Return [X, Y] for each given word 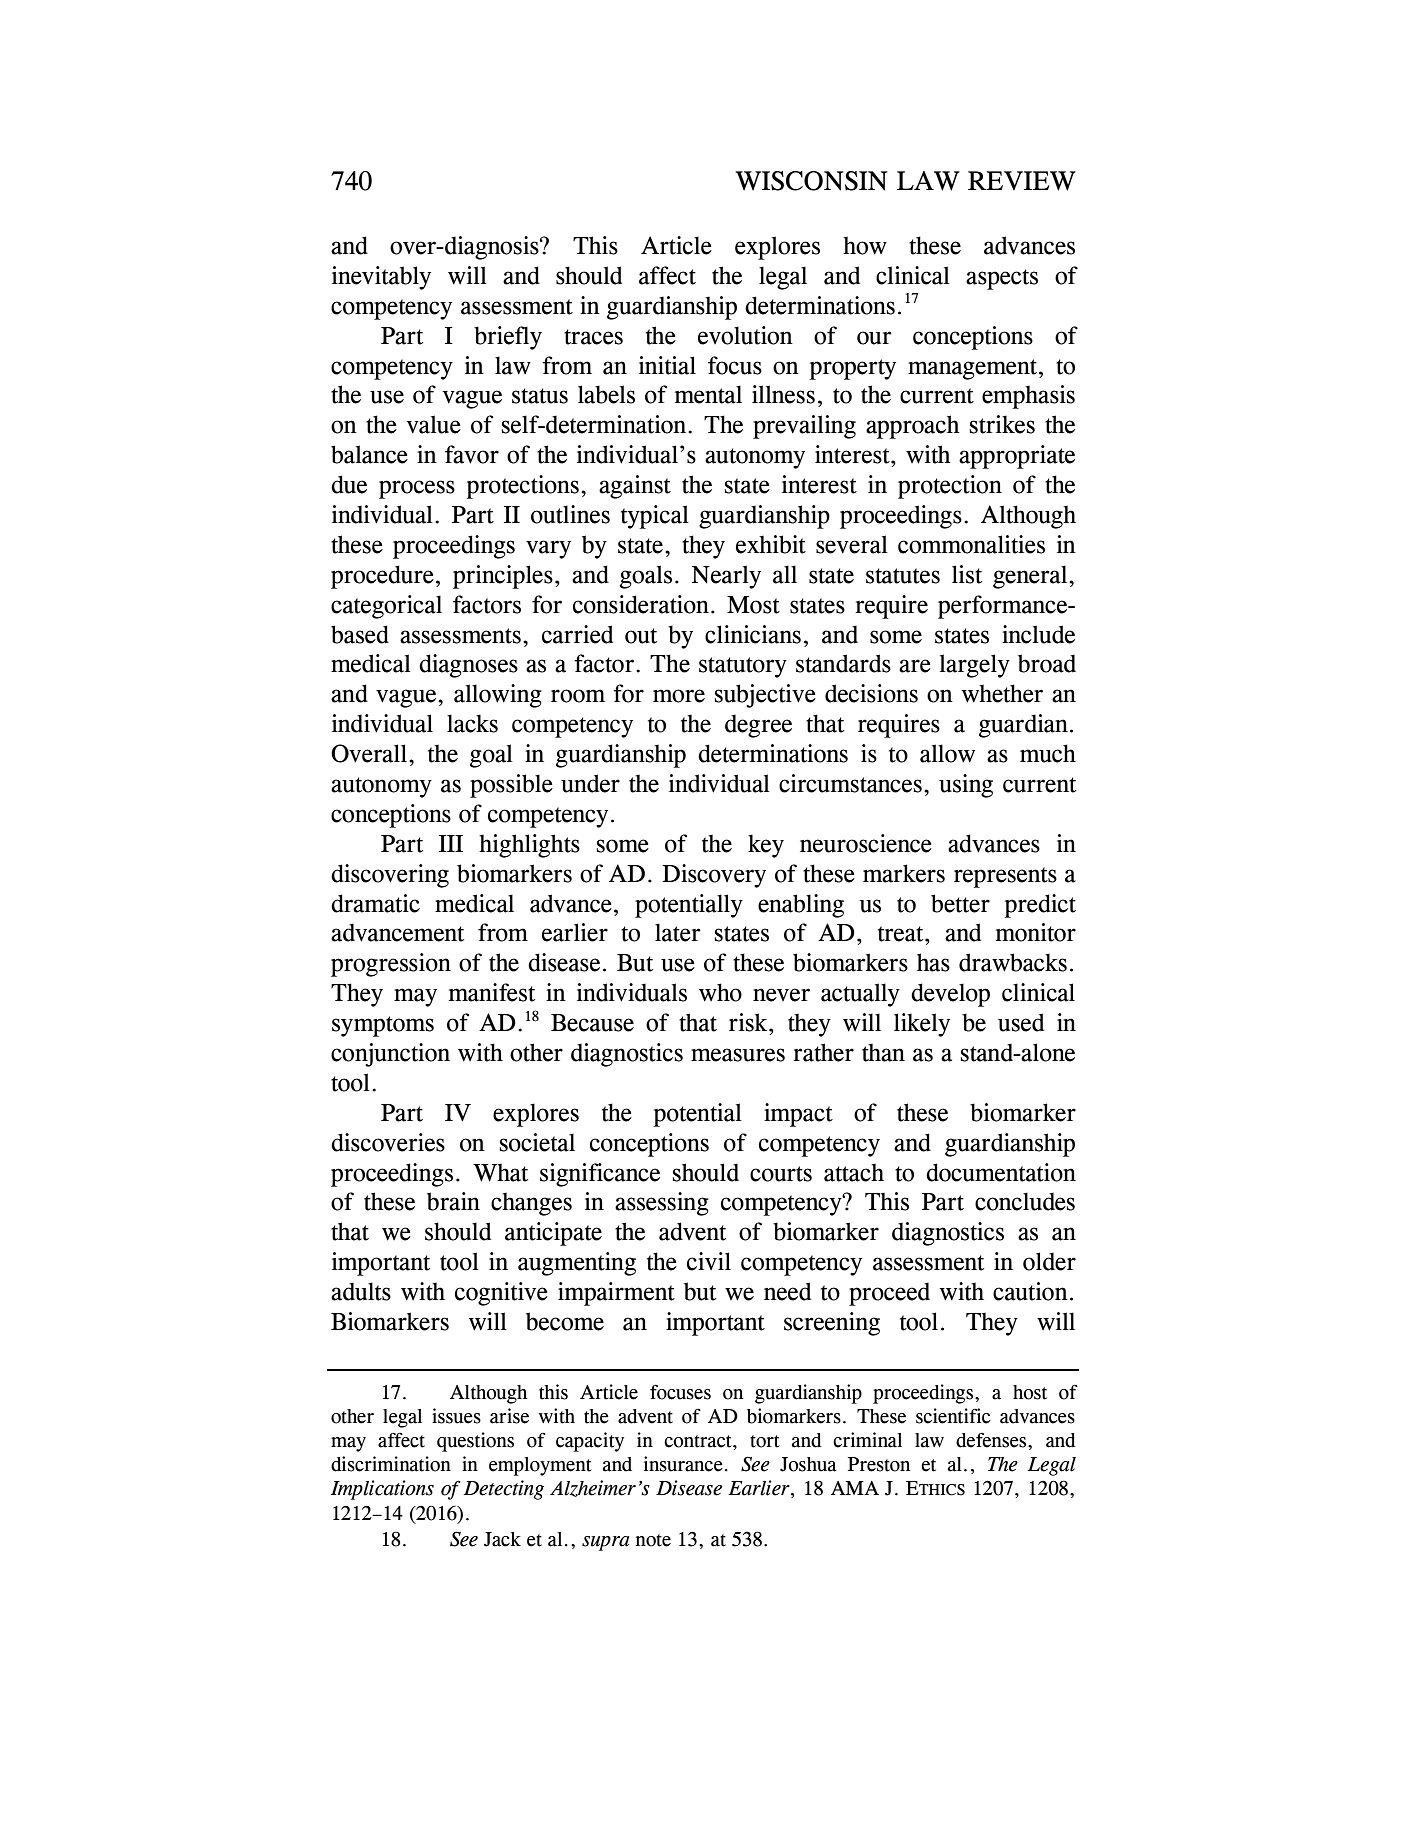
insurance [683, 1464]
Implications [382, 1490]
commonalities [971, 544]
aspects [1002, 279]
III [451, 843]
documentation [1001, 1172]
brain [453, 1201]
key [766, 846]
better [960, 903]
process [417, 489]
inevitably [381, 278]
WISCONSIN [811, 181]
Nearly [726, 577]
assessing [662, 1204]
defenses [992, 1440]
